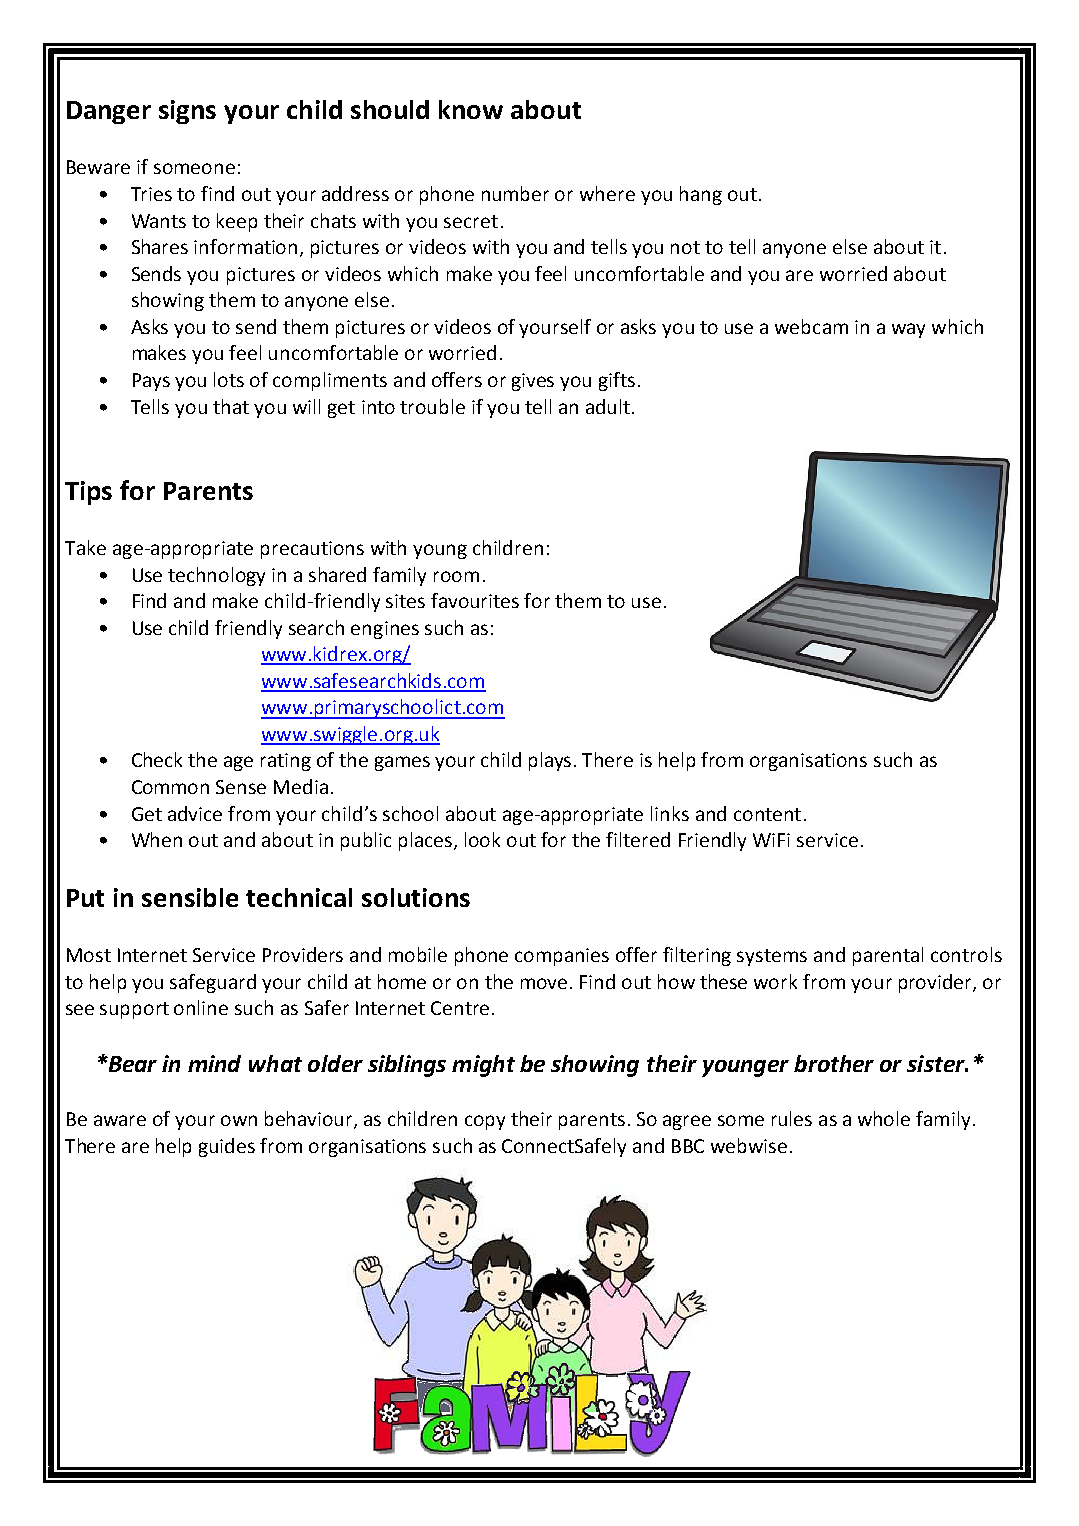 The image size is (1079, 1526). What do you see at coordinates (767, 814) in the screenshot?
I see `content` at bounding box center [767, 814].
